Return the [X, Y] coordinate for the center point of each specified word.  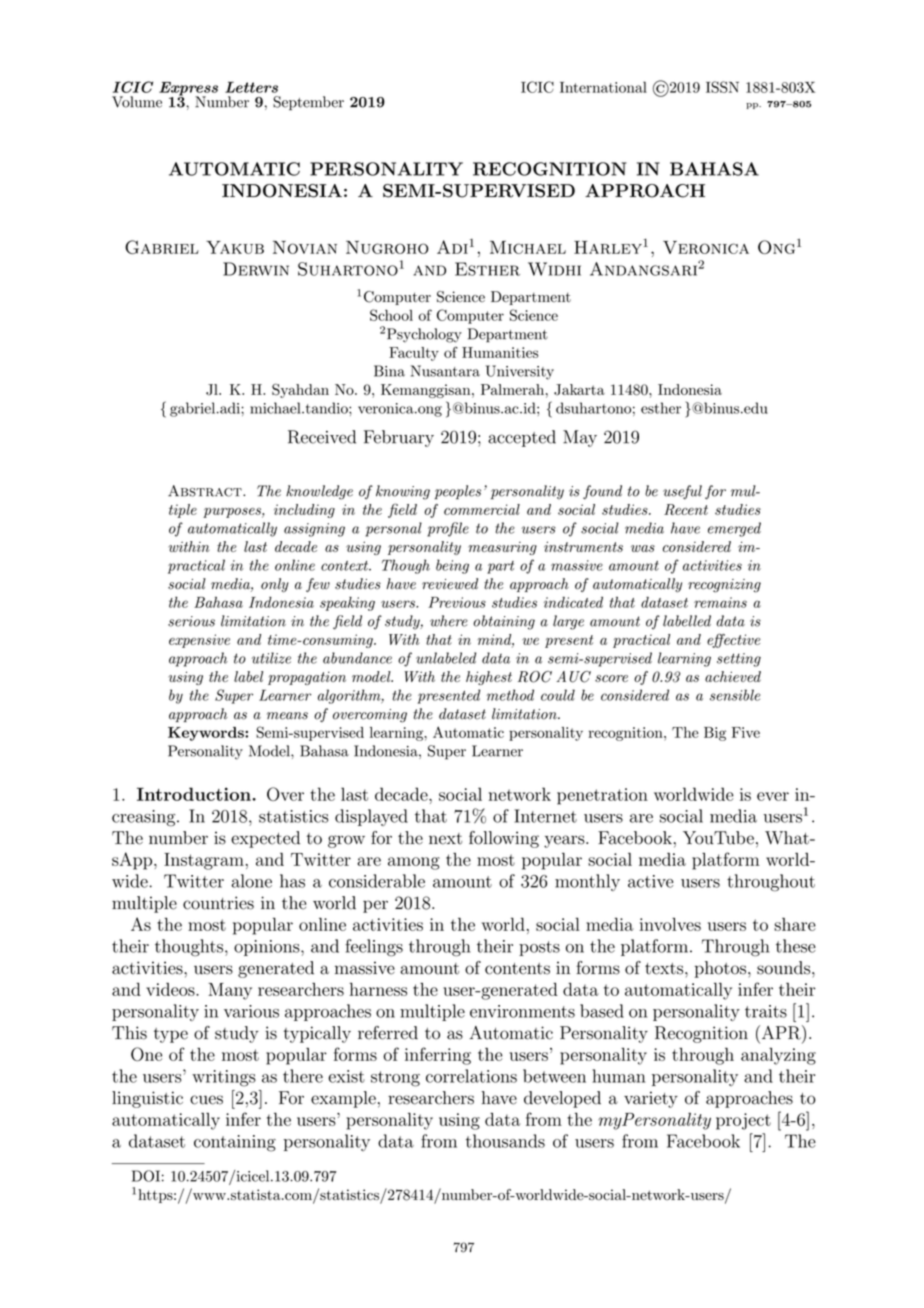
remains [720, 602]
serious [191, 621]
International [603, 87]
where [449, 621]
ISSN [722, 87]
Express [188, 90]
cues [206, 1100]
